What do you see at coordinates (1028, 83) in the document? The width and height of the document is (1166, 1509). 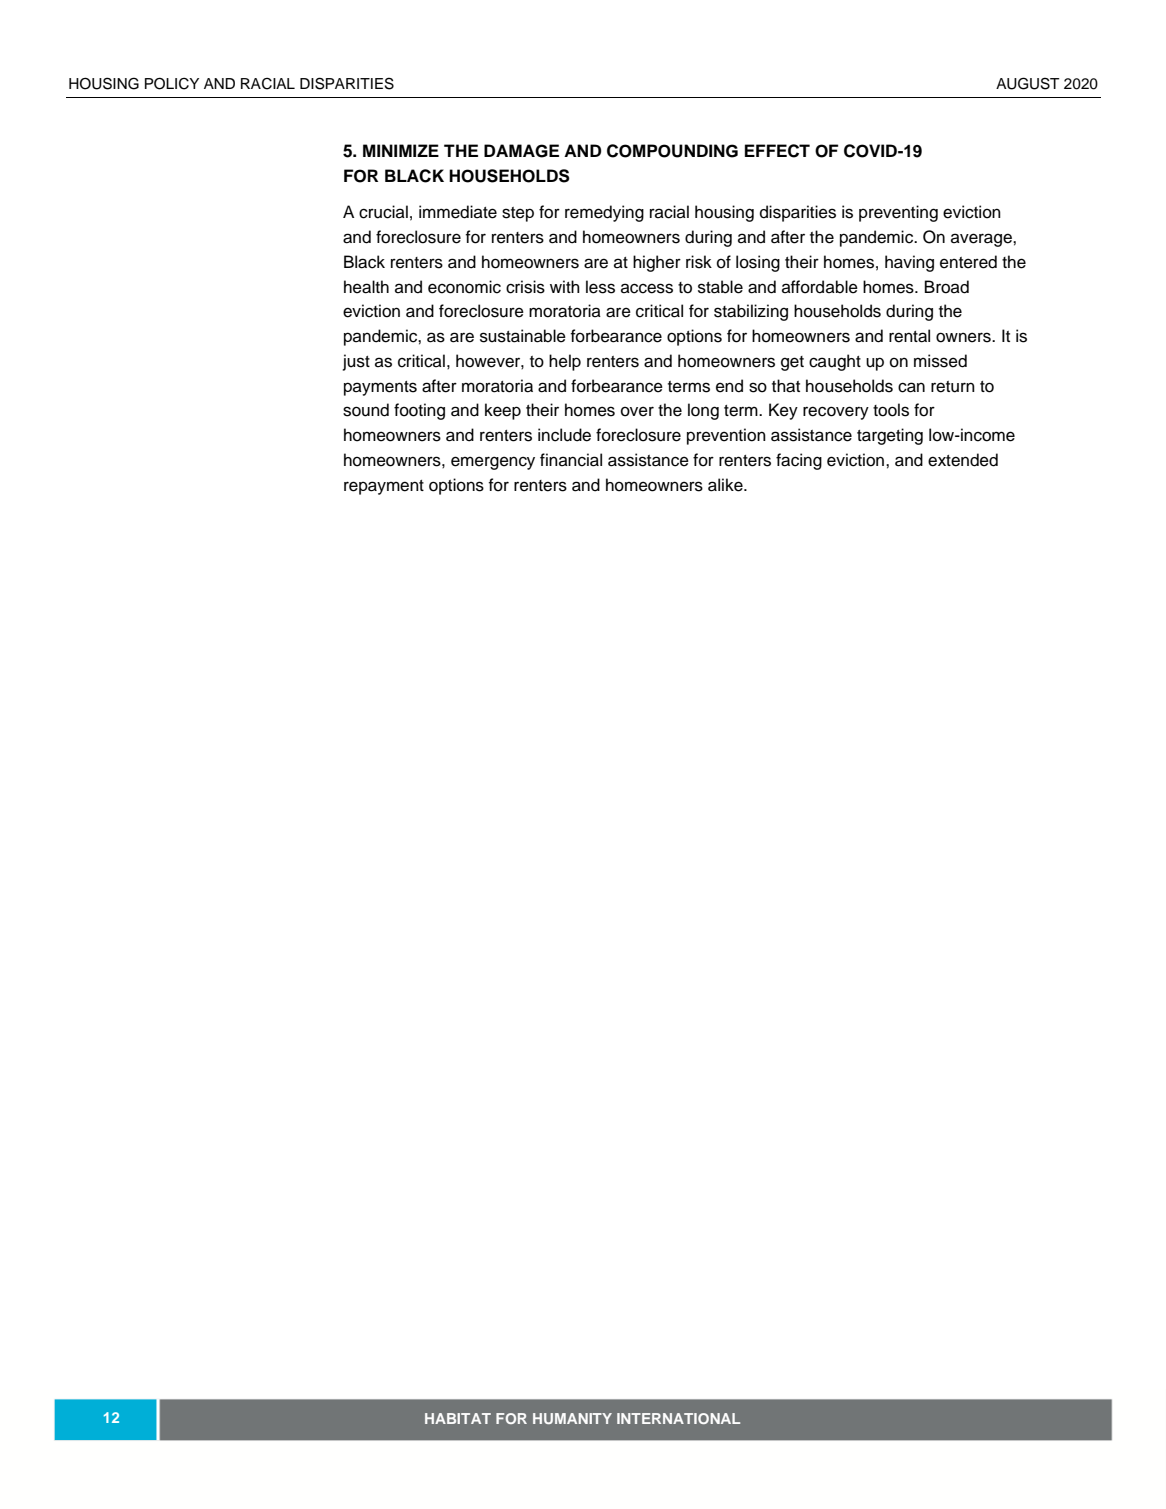 I see `AUGUST` at bounding box center [1028, 83].
